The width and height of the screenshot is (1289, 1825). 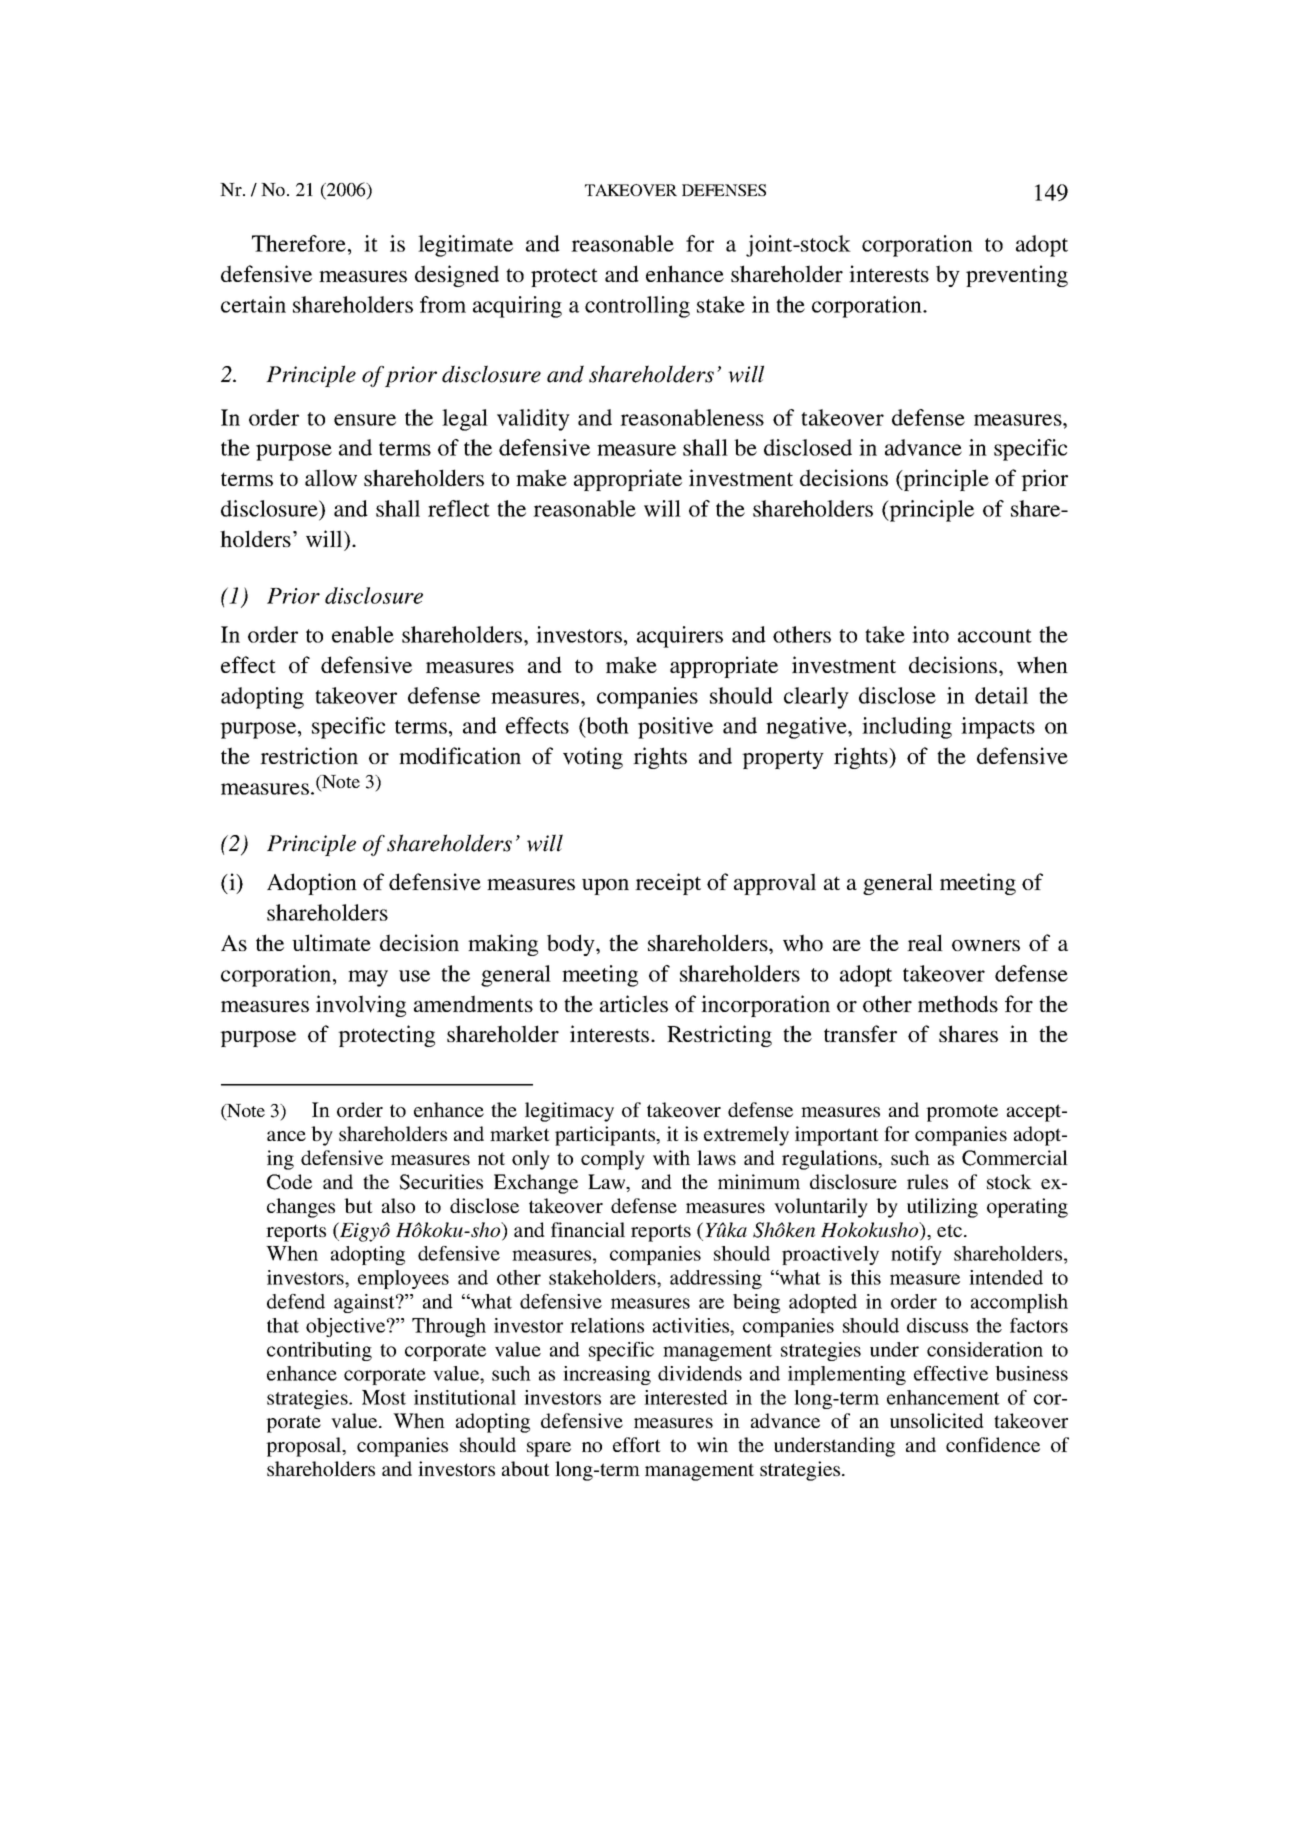 What do you see at coordinates (637, 1444) in the screenshot?
I see `effort` at bounding box center [637, 1444].
